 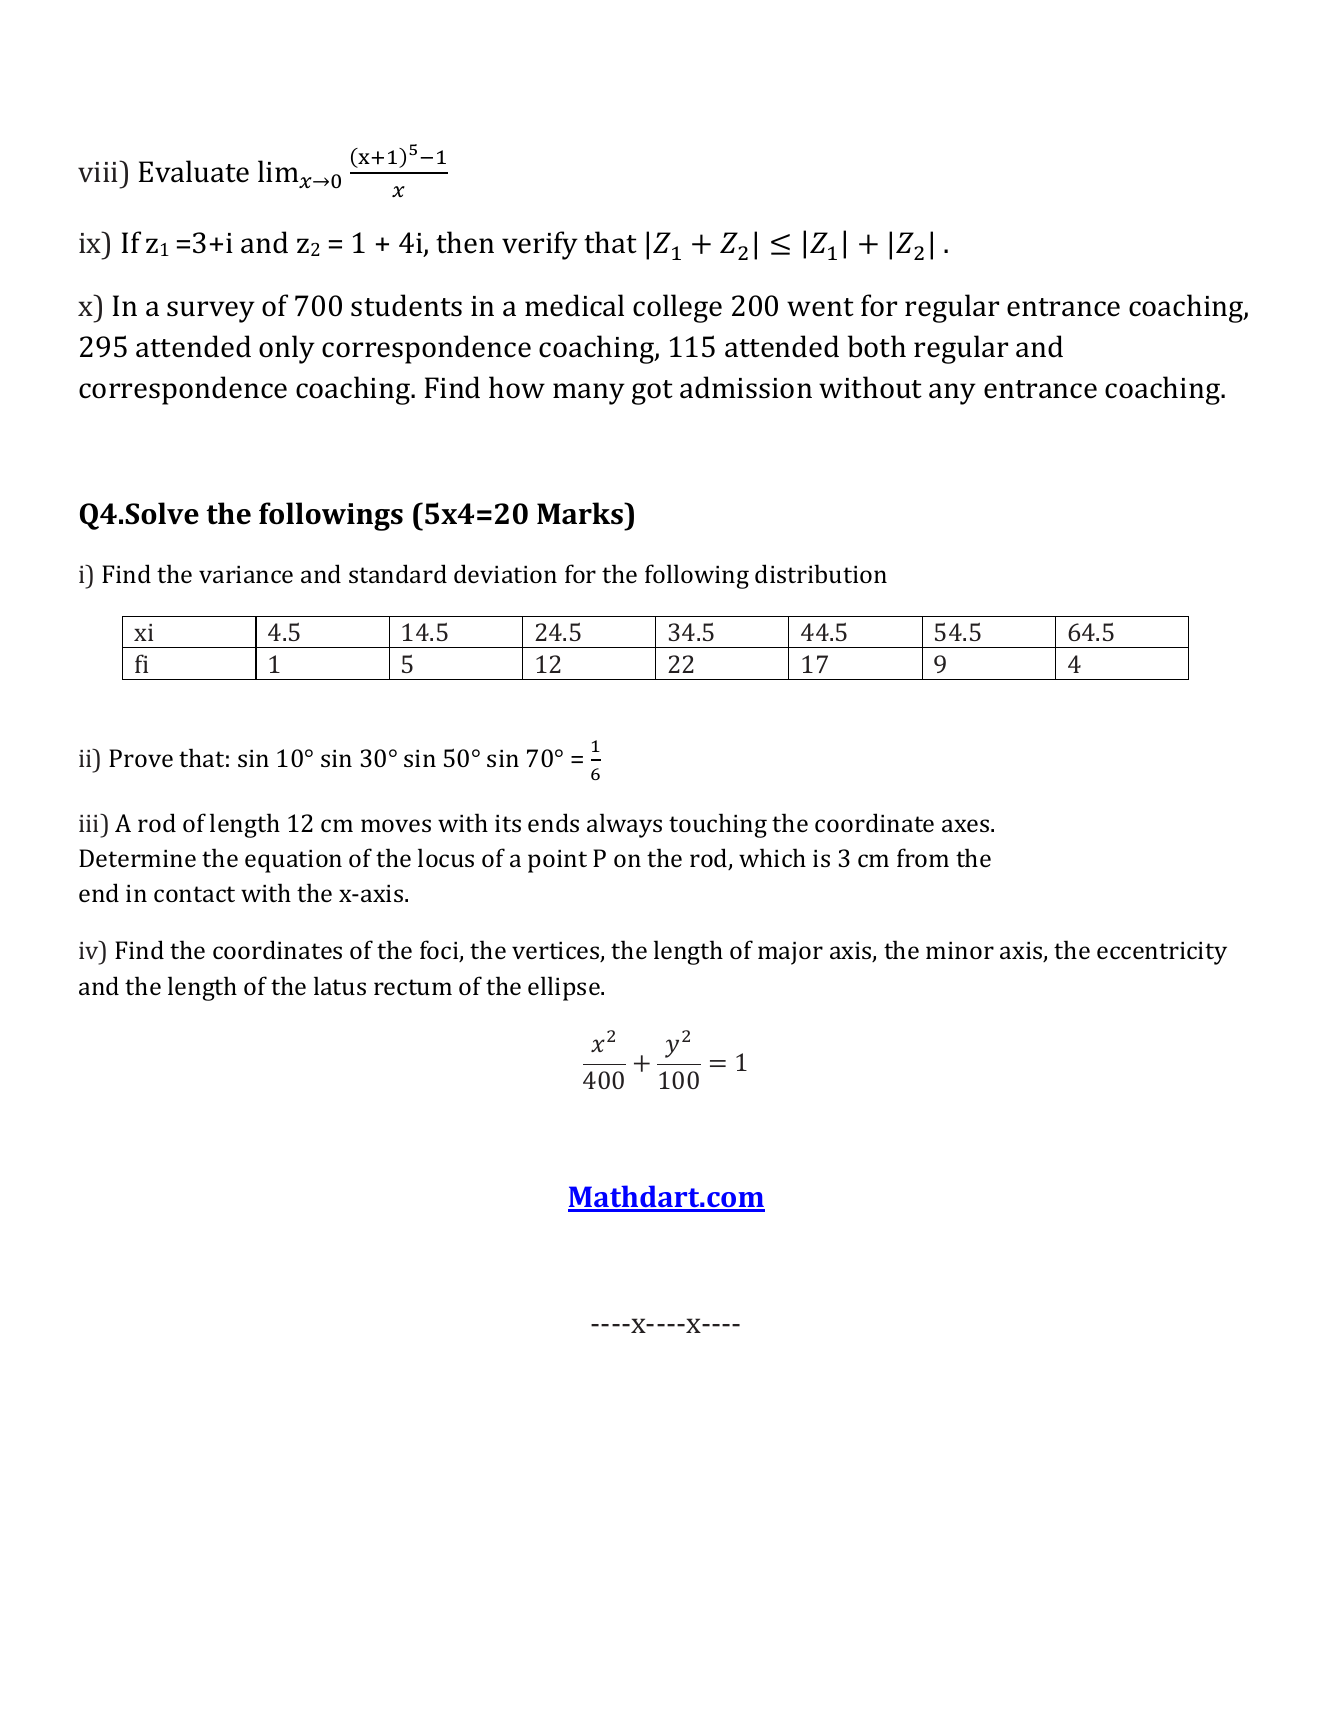 What do you see at coordinates (820, 307) in the page?
I see `went` at bounding box center [820, 307].
